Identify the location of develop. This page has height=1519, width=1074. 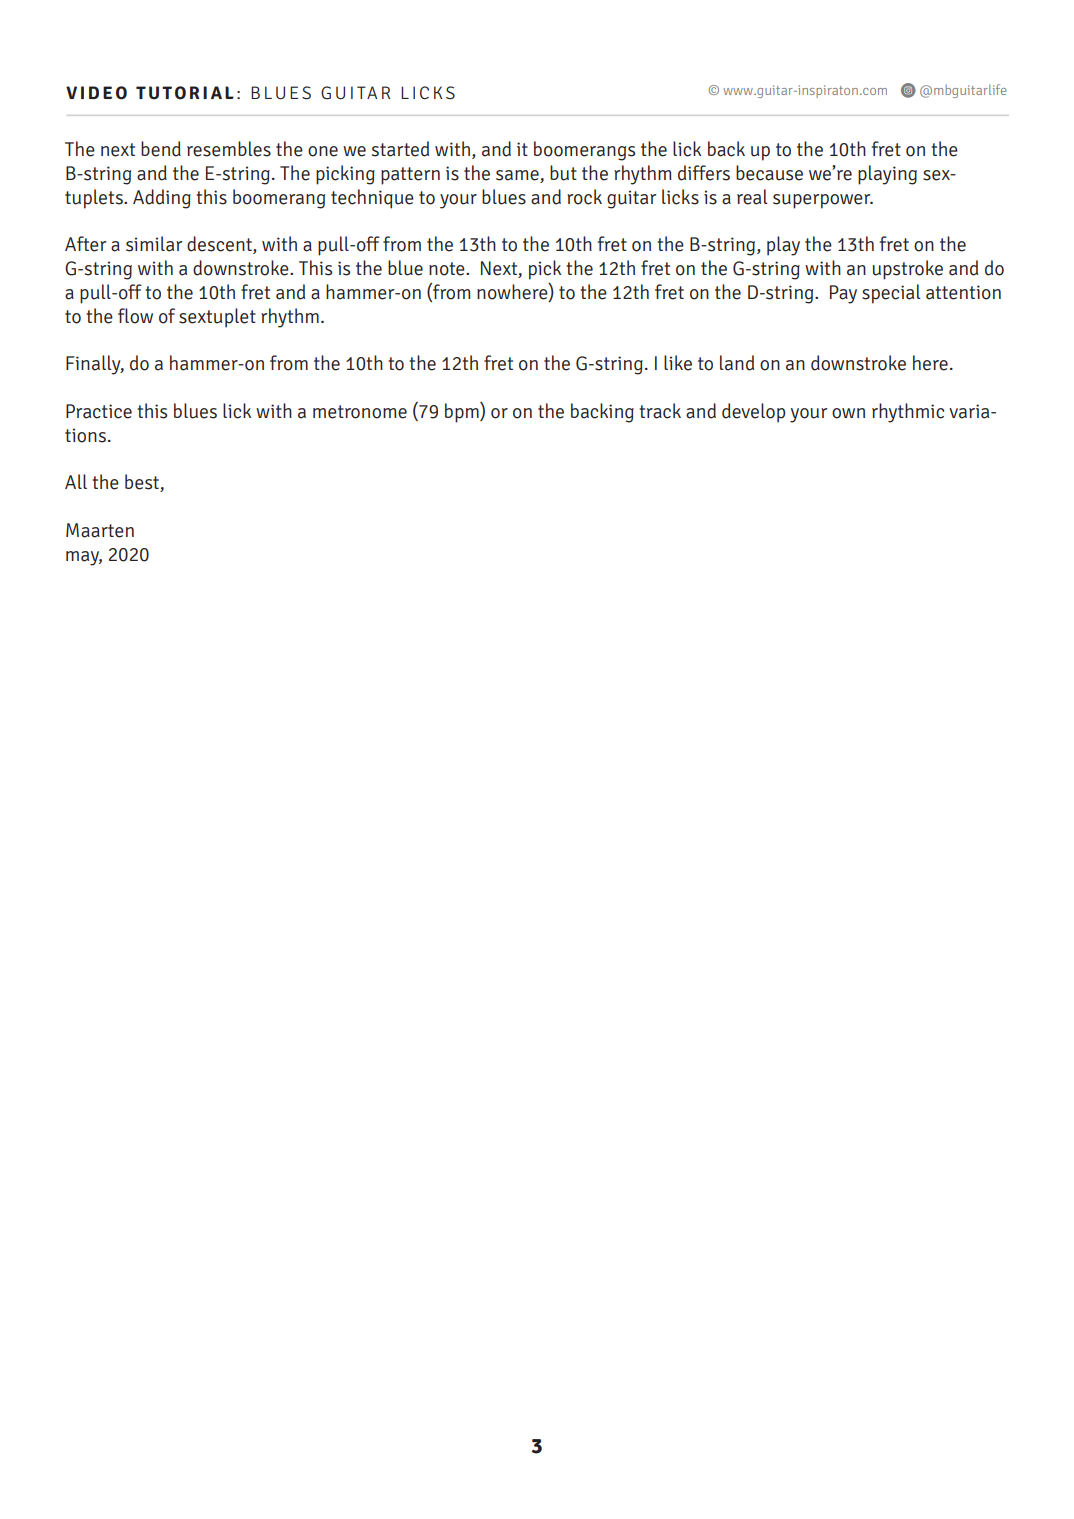
(753, 413).
